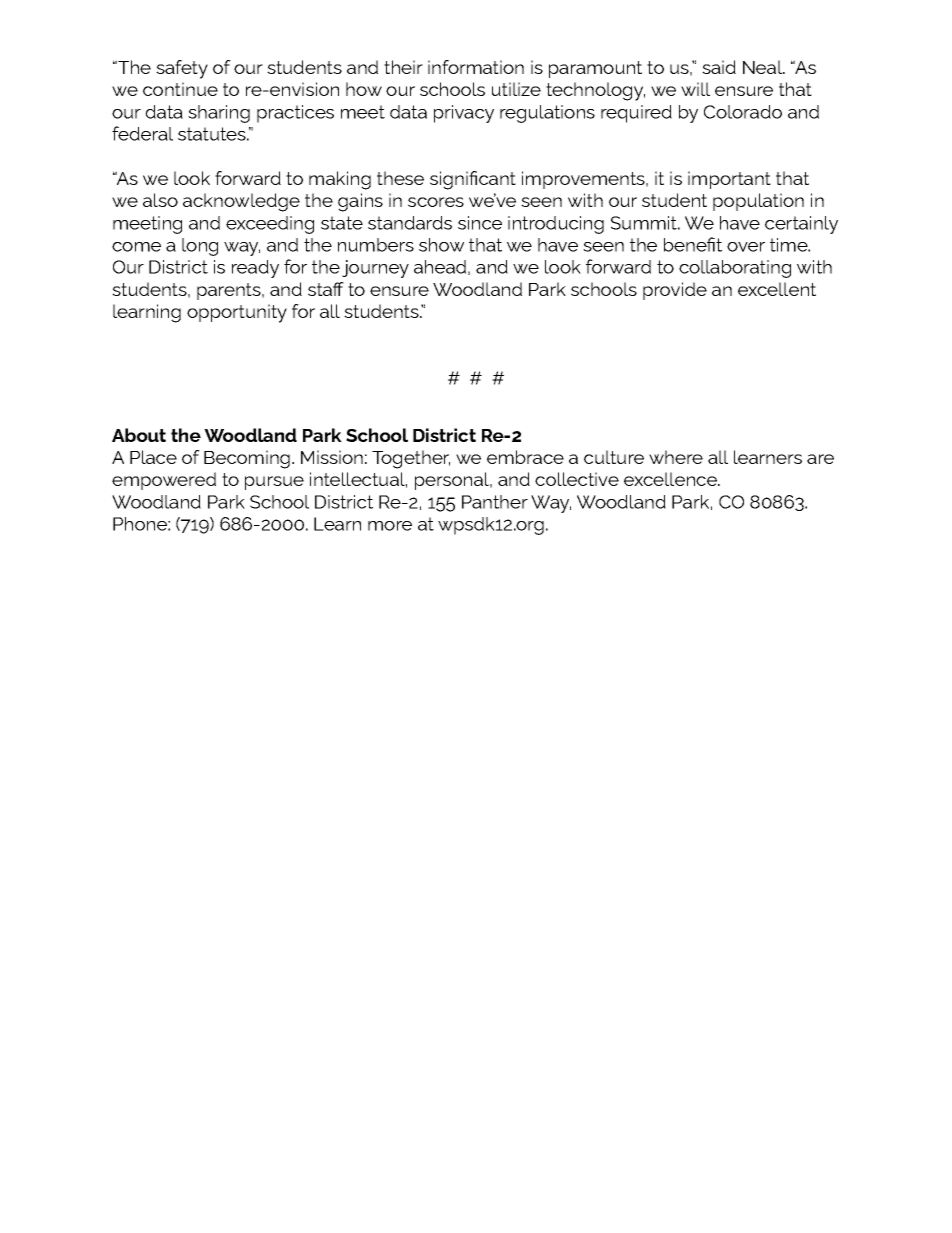  Describe the element at coordinates (693, 244) in the screenshot. I see `benefit` at that location.
